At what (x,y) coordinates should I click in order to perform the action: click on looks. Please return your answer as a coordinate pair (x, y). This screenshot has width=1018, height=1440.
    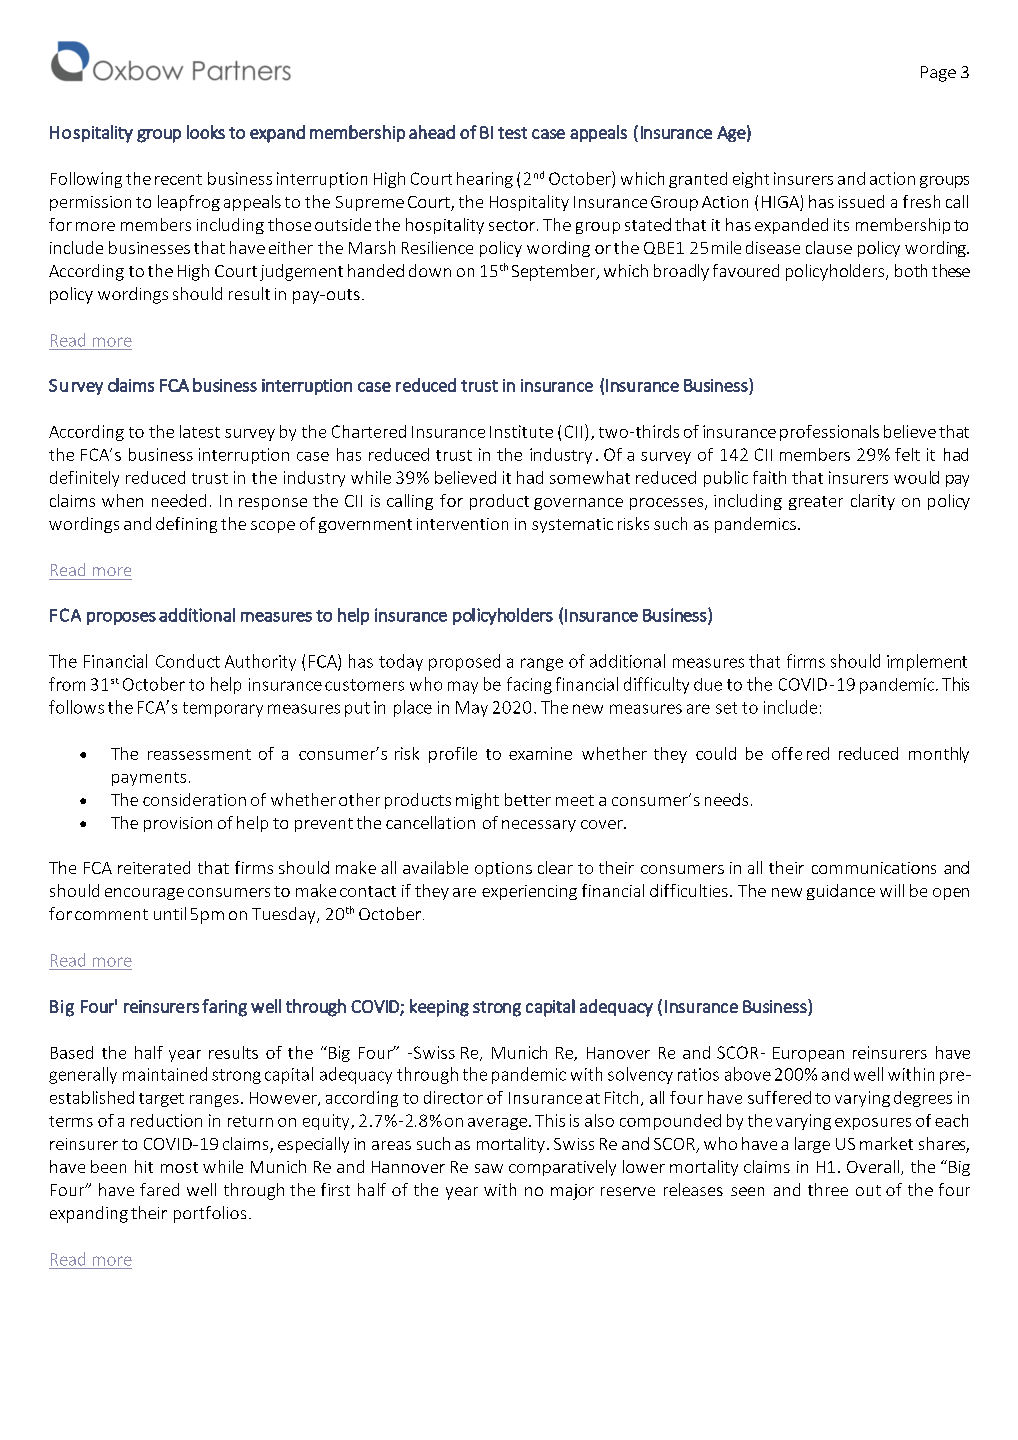
    Looking at the image, I should click on (206, 132).
